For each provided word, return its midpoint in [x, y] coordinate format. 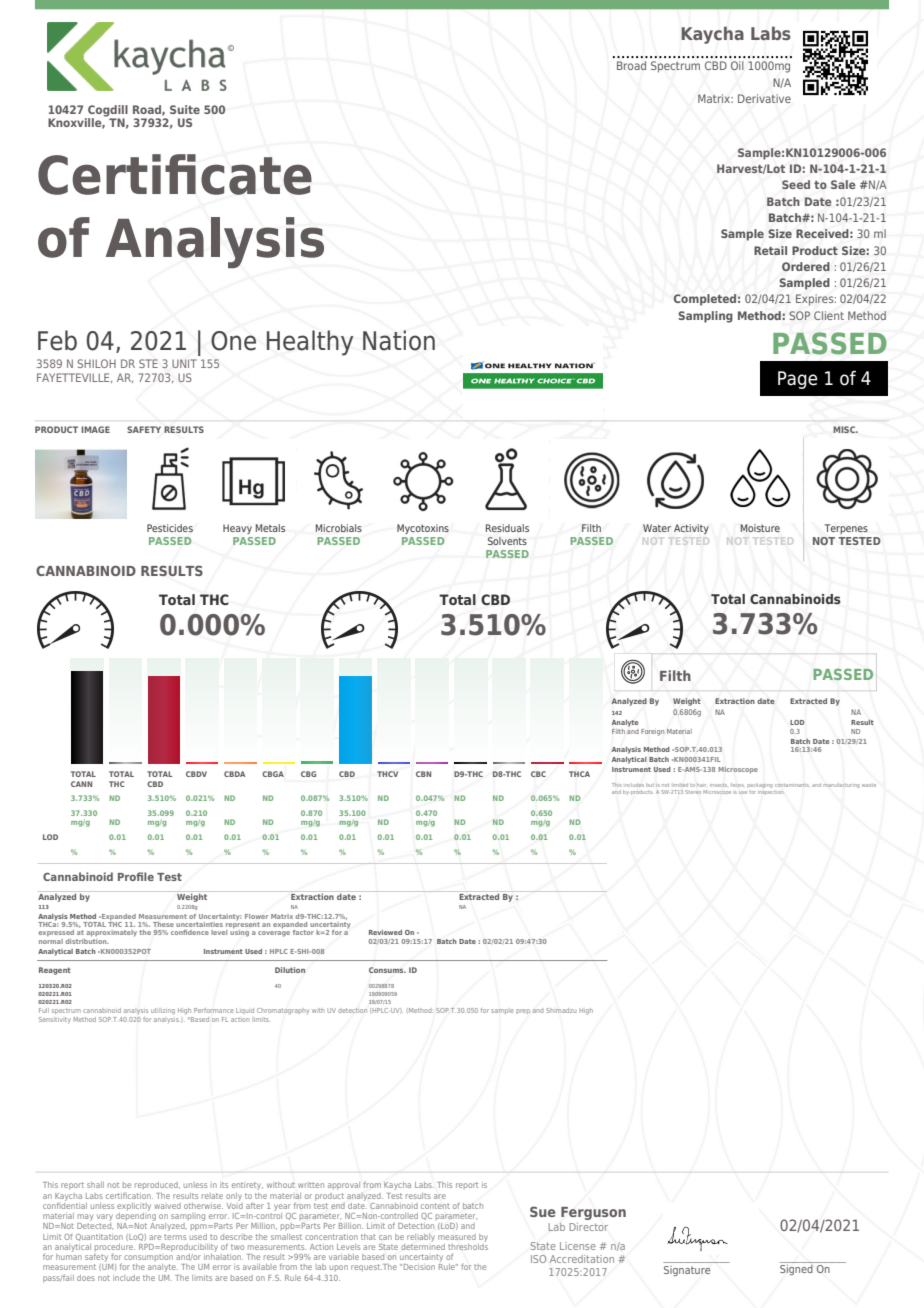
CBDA [234, 774]
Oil [737, 65]
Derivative [764, 98]
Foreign [652, 732]
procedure [115, 1247]
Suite [185, 109]
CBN [423, 774]
